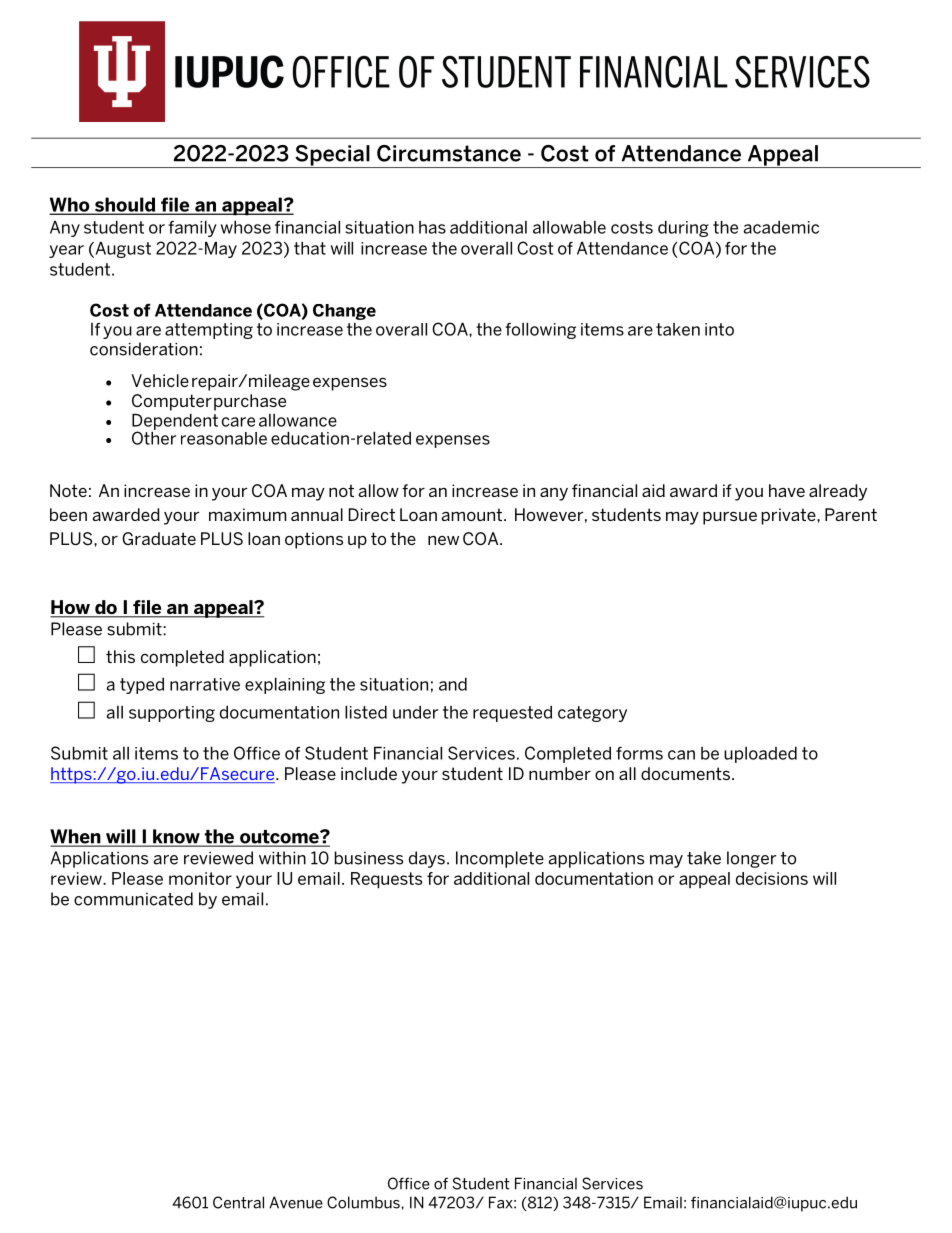 Image resolution: width=952 pixels, height=1233 pixels. What do you see at coordinates (142, 685) in the screenshot?
I see `typed` at bounding box center [142, 685].
